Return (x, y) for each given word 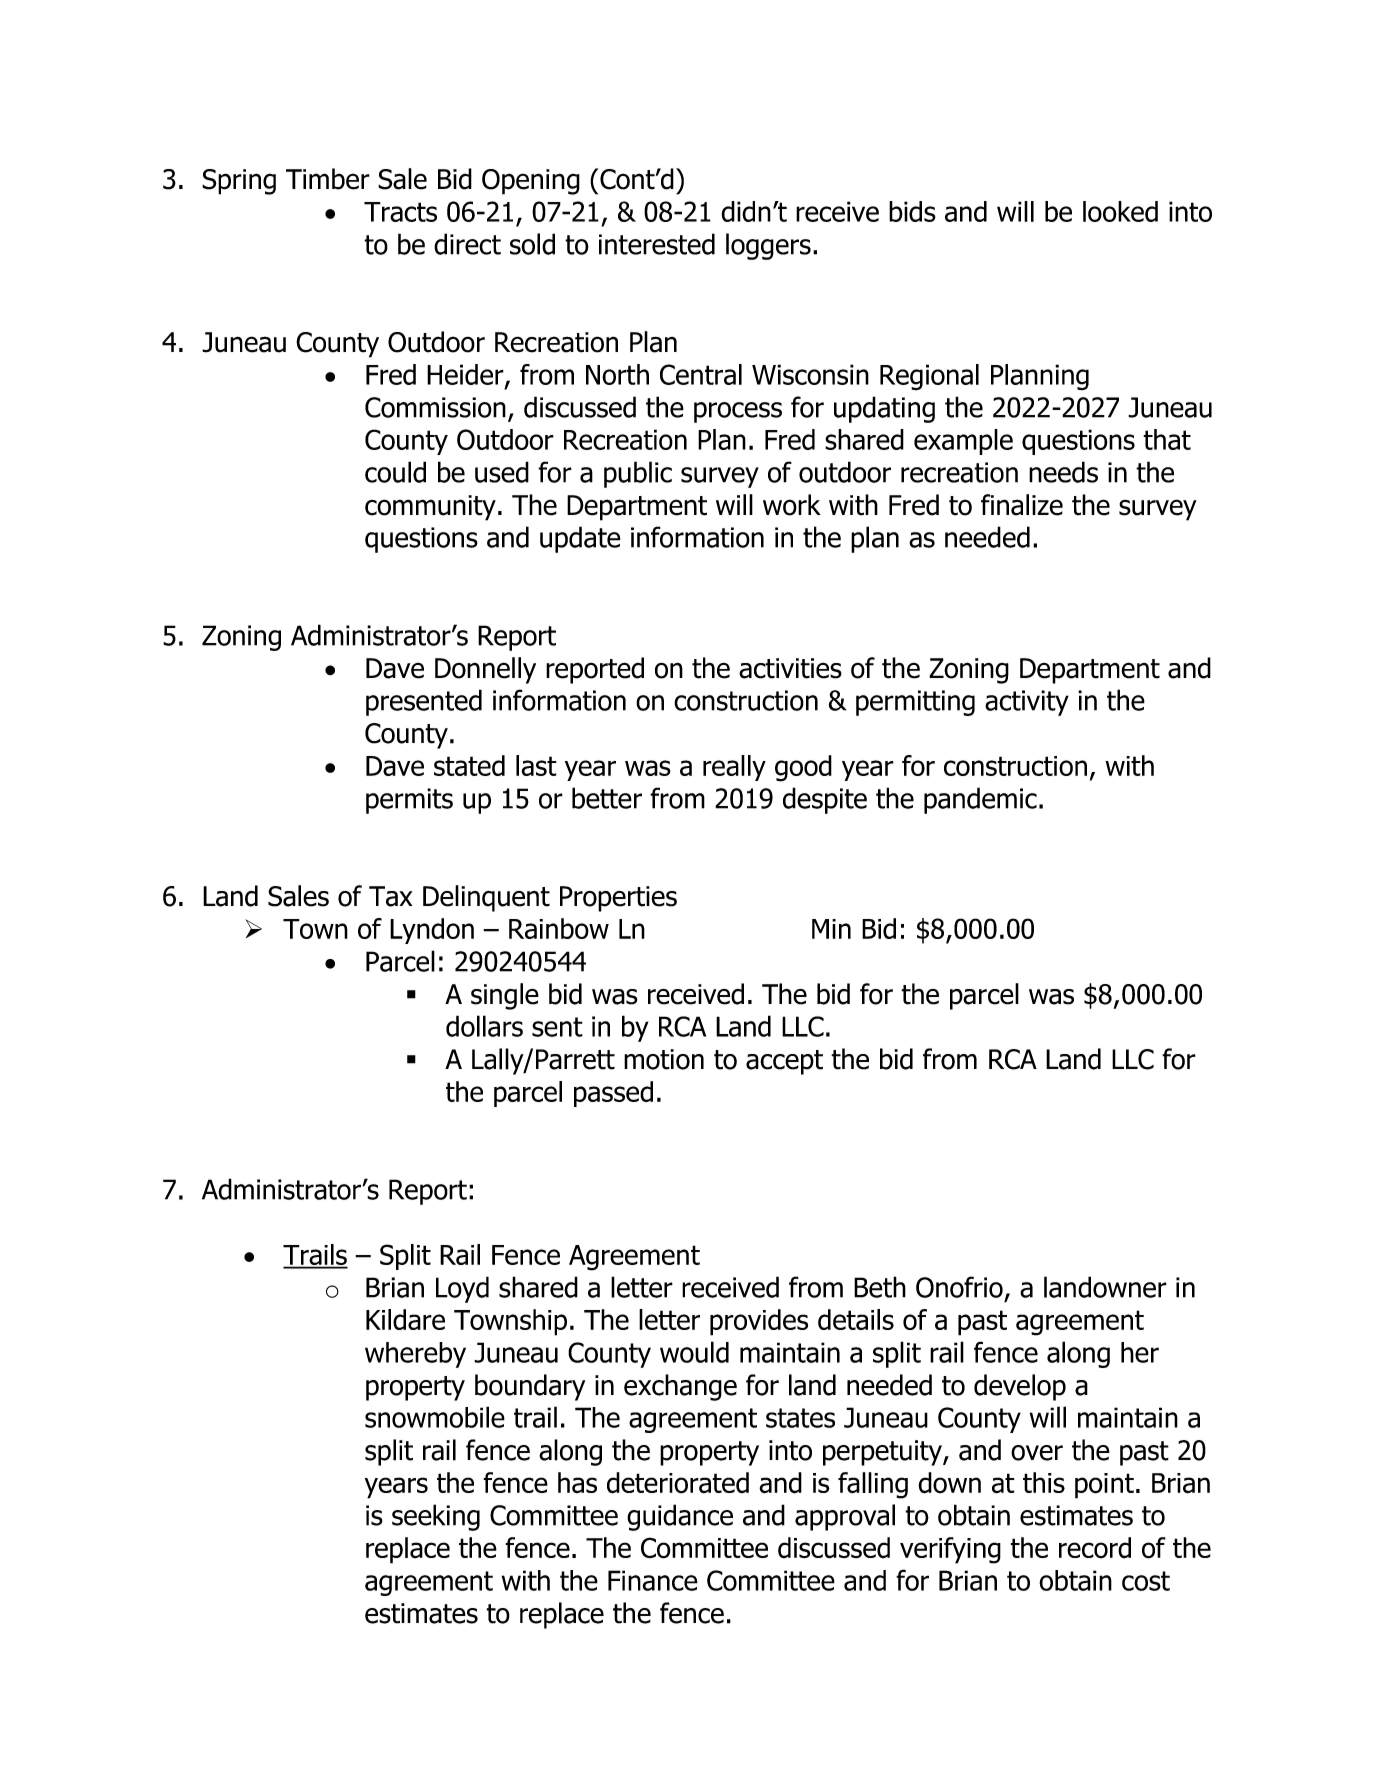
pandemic (980, 800)
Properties (618, 899)
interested (657, 244)
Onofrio (959, 1287)
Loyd (462, 1289)
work (792, 505)
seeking (436, 1517)
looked (1120, 211)
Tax (390, 896)
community (430, 508)
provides (759, 1322)
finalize (1022, 505)
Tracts (400, 212)
